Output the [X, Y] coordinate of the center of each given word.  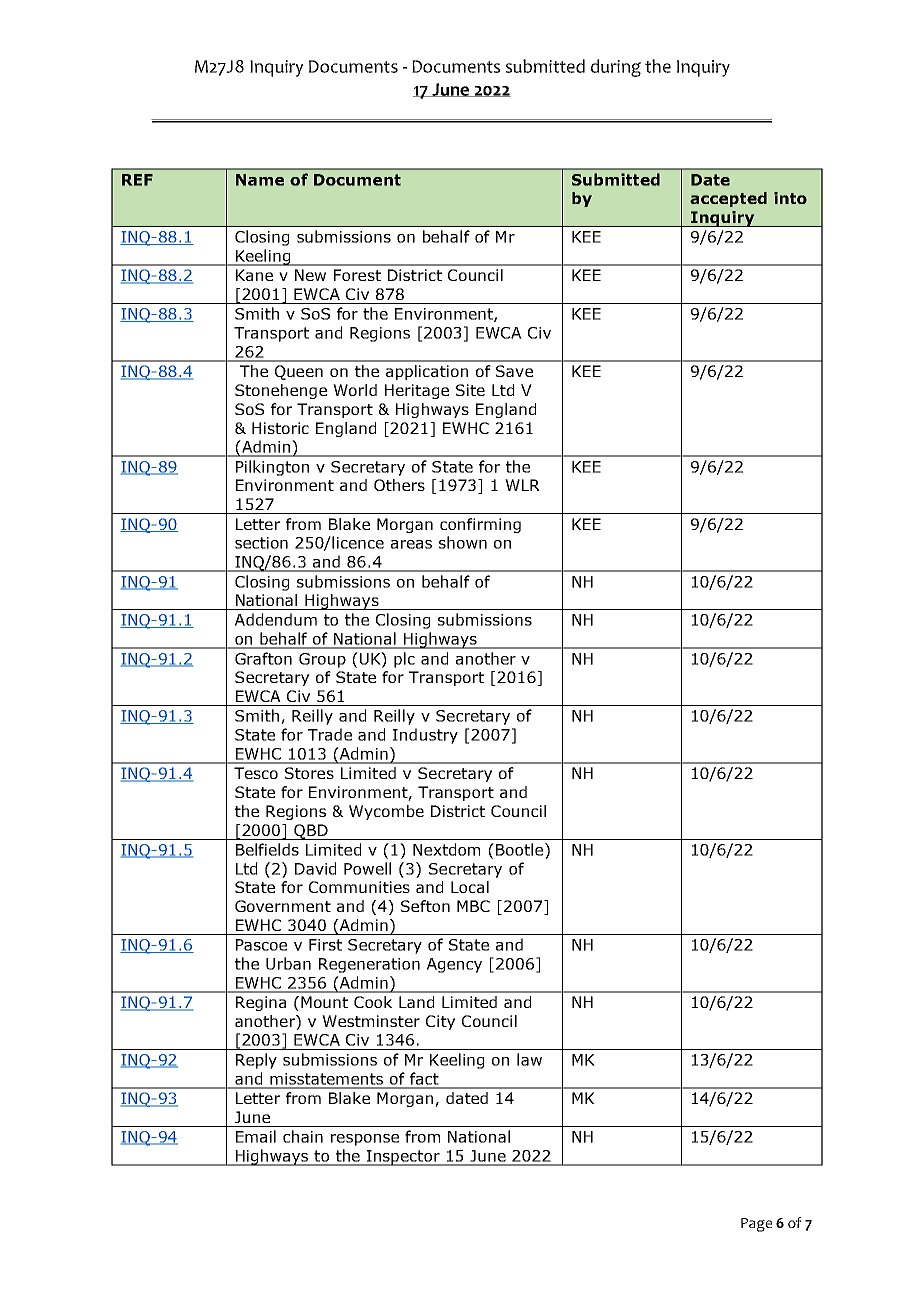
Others [399, 485]
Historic [280, 428]
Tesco [256, 773]
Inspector [404, 1158]
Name [260, 180]
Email [256, 1136]
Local [470, 887]
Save [514, 371]
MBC [473, 906]
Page [756, 1225]
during [616, 68]
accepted [728, 199]
